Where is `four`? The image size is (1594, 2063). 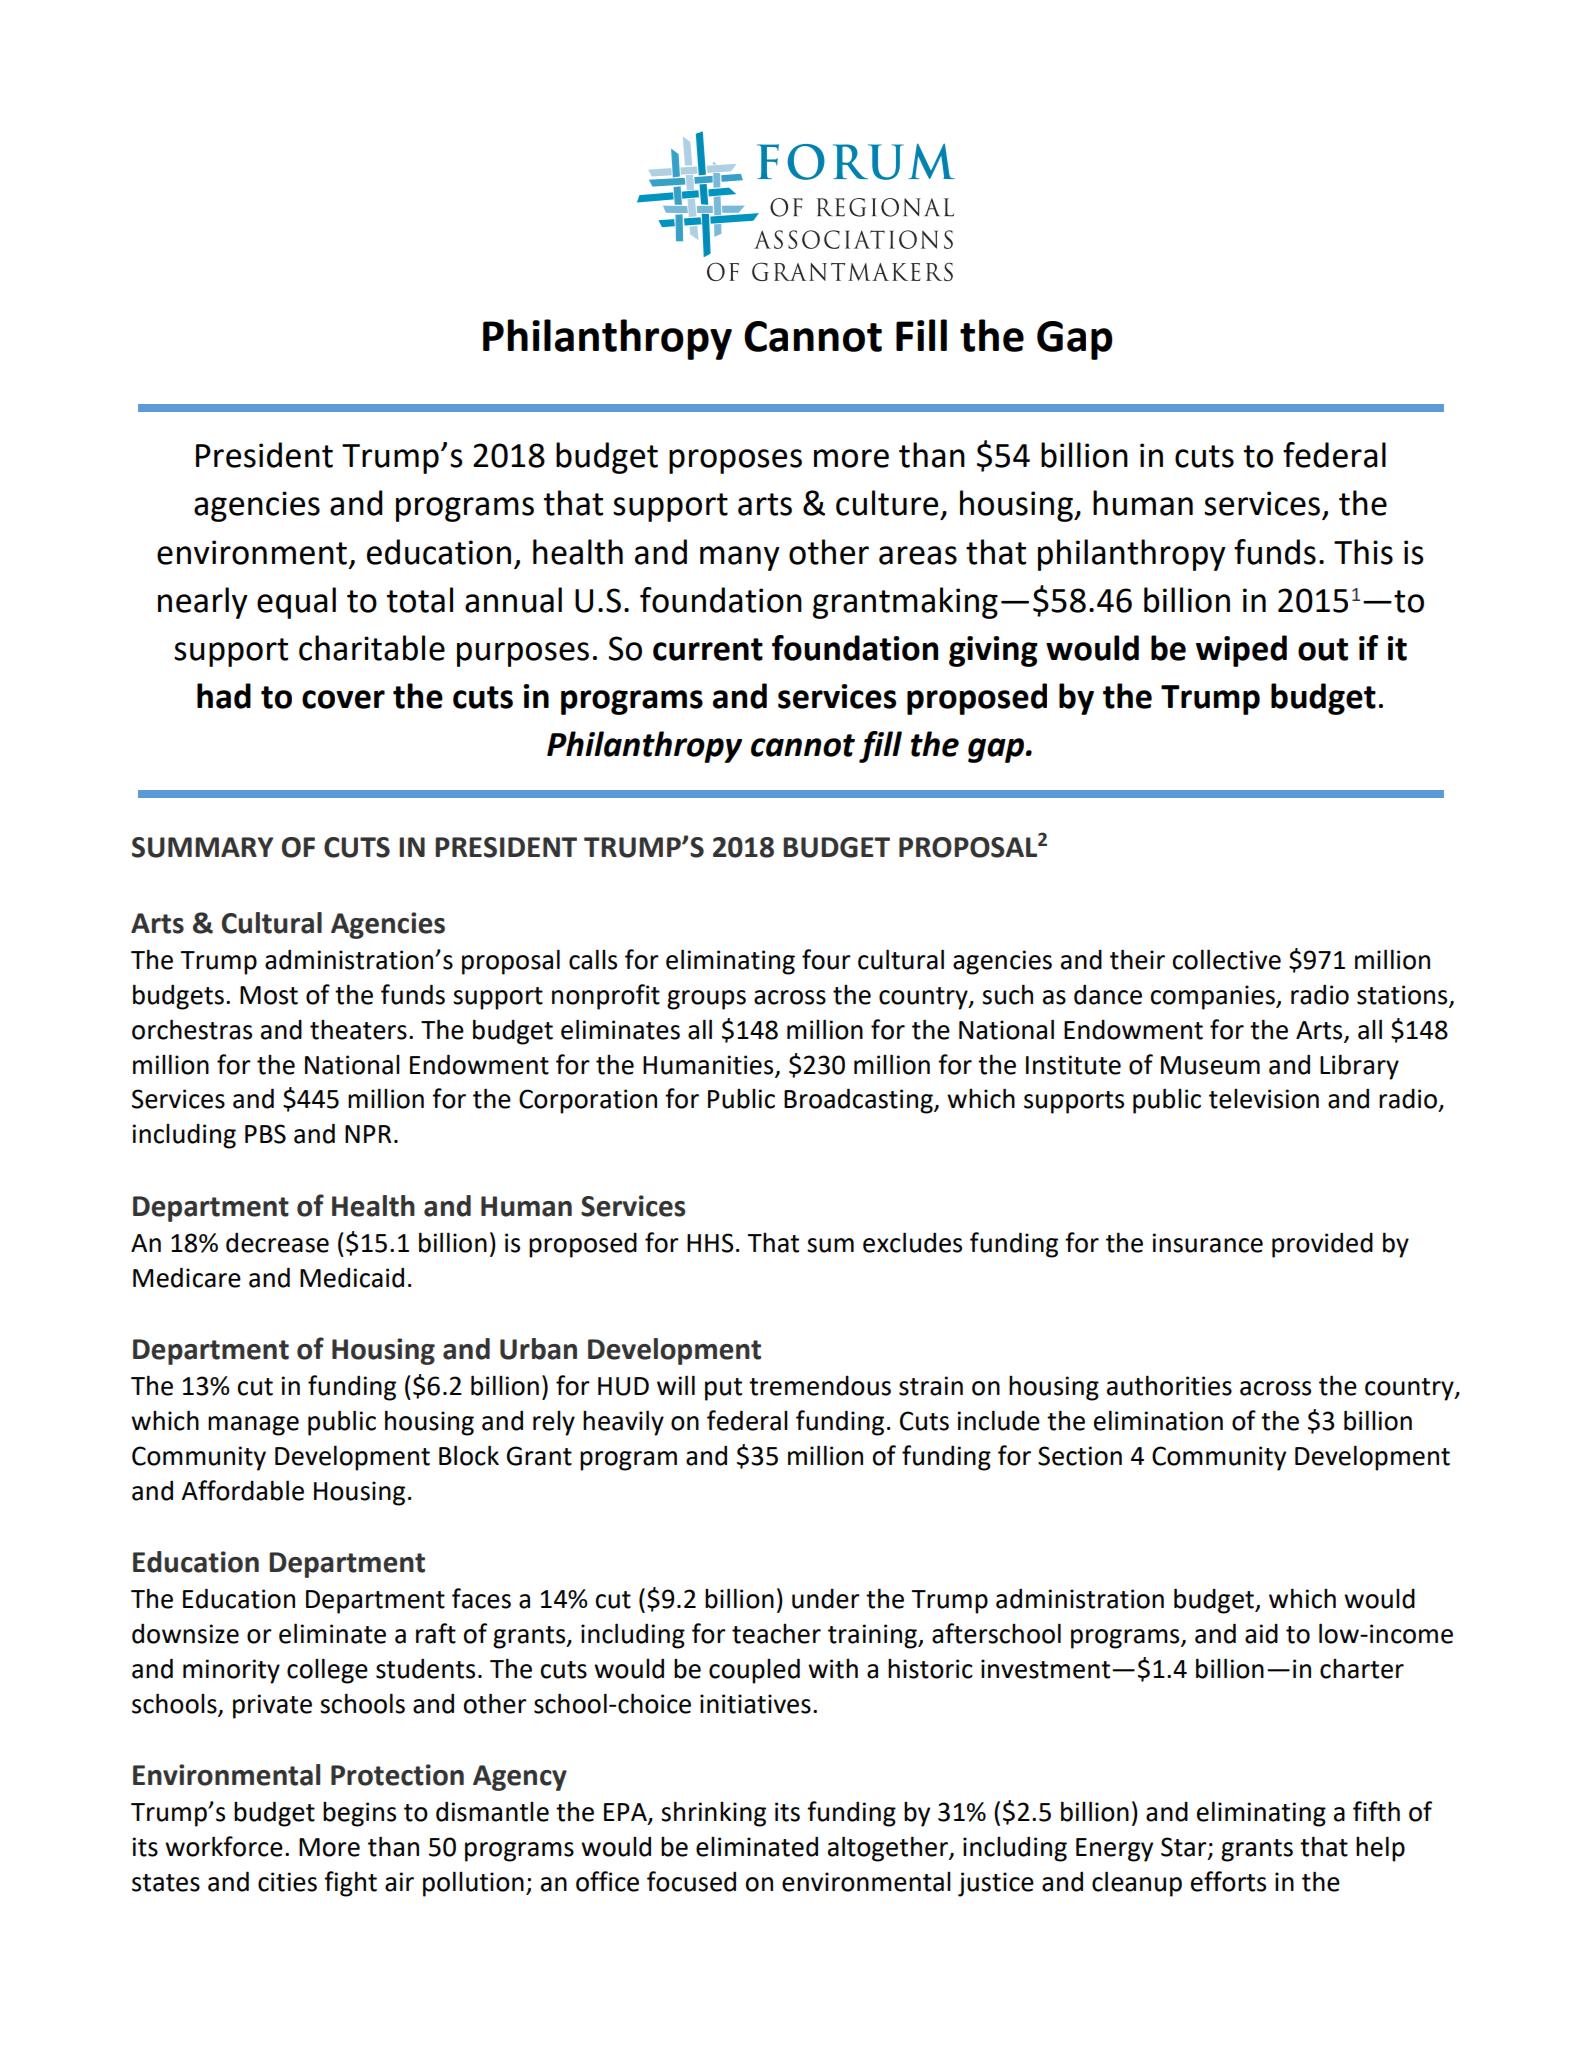 four is located at coordinates (826, 959).
